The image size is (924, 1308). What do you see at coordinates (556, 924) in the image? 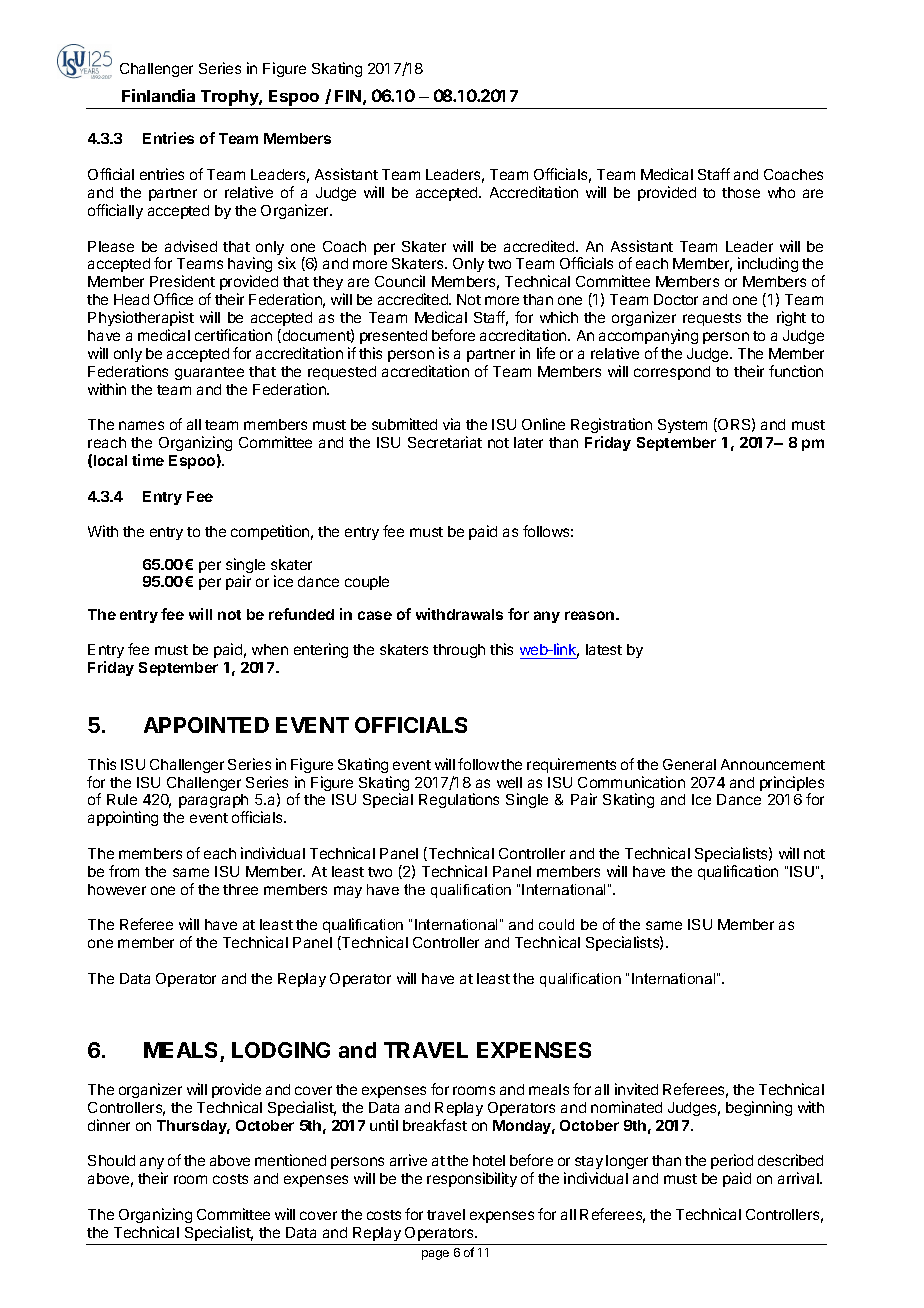
I see `could` at bounding box center [556, 924].
